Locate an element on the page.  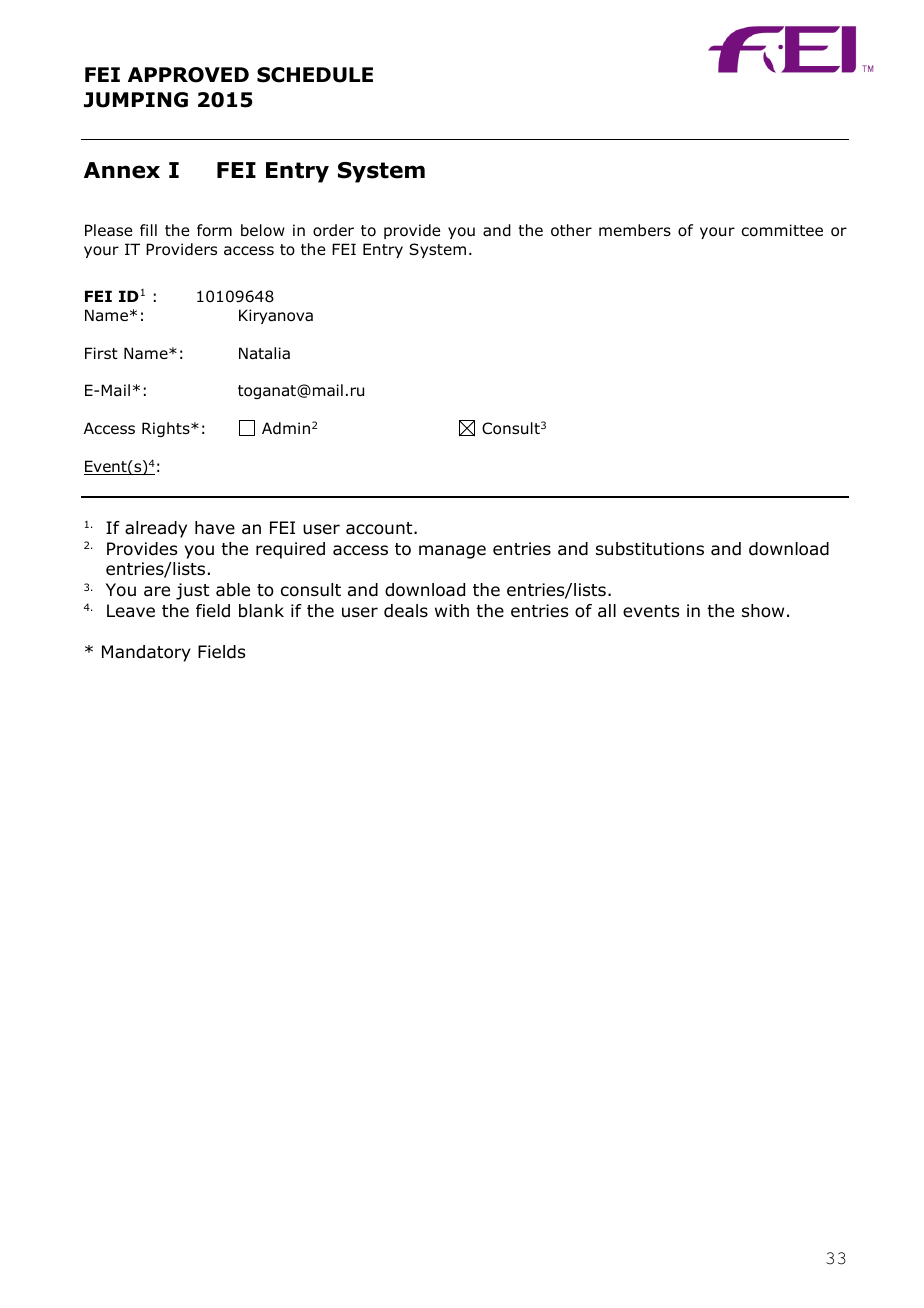
Mandatory is located at coordinates (146, 653).
